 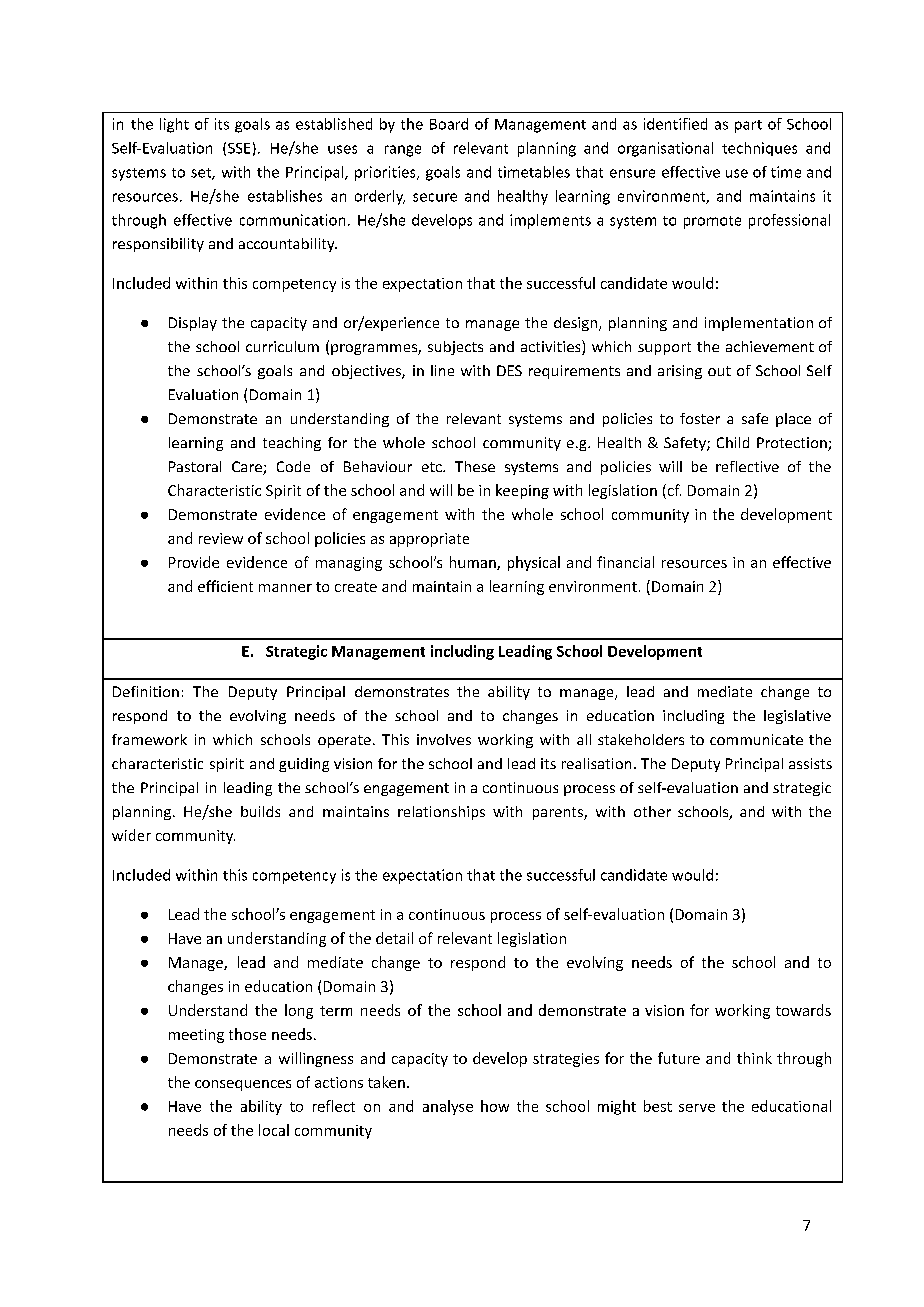 What do you see at coordinates (225, 586) in the screenshot?
I see `efficient` at bounding box center [225, 586].
